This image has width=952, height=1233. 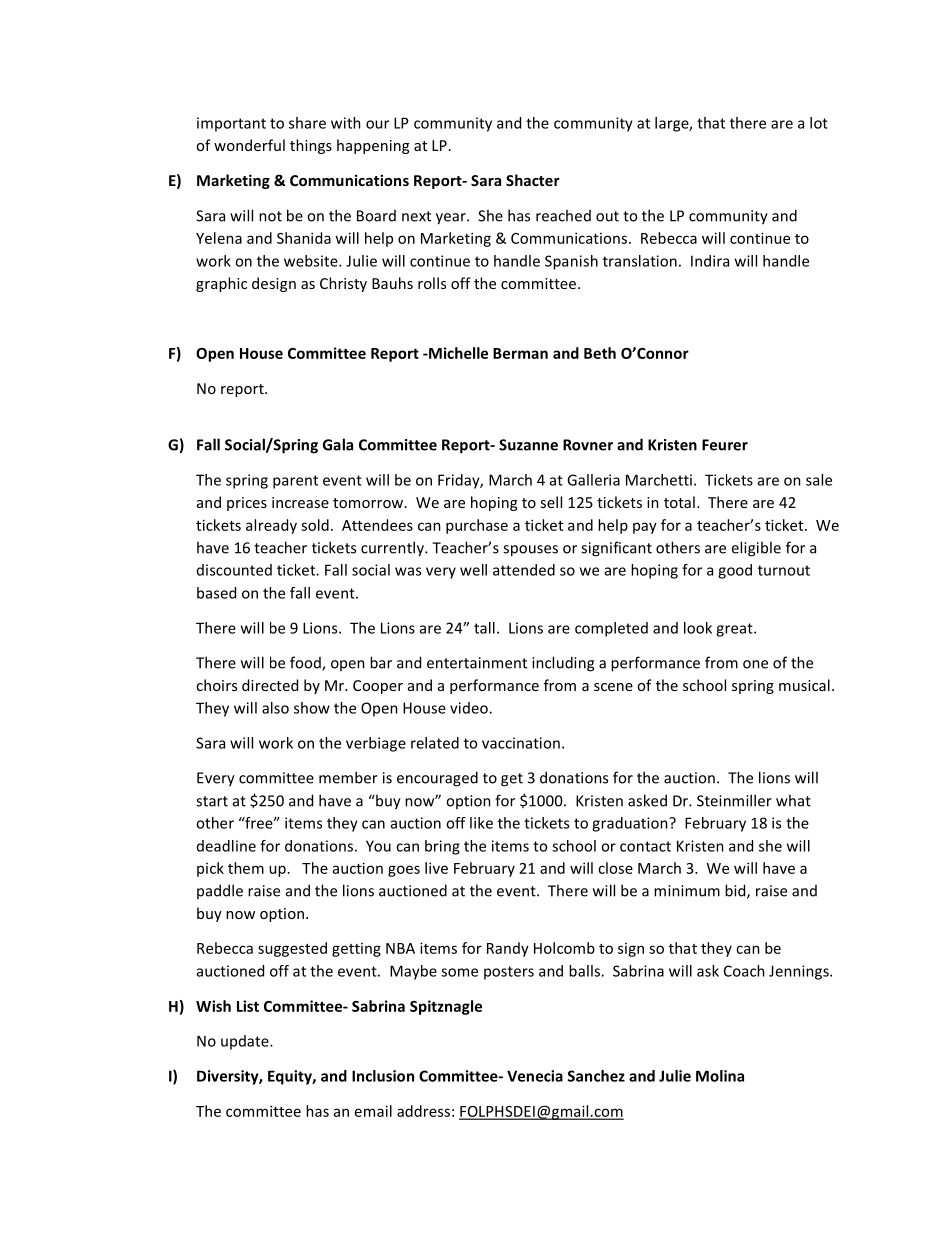 I want to click on reached, so click(x=563, y=215).
